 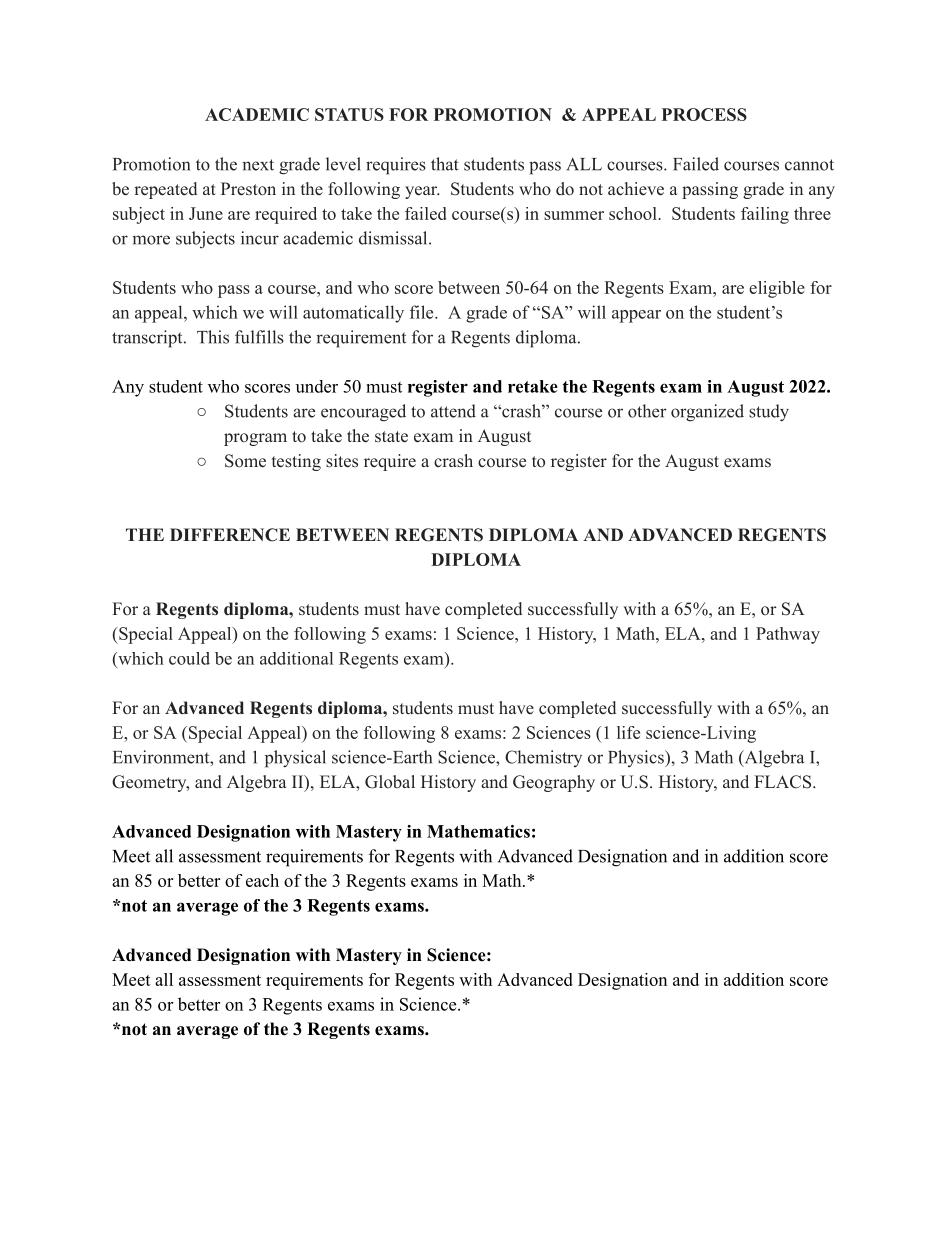 I want to click on could, so click(x=189, y=658).
